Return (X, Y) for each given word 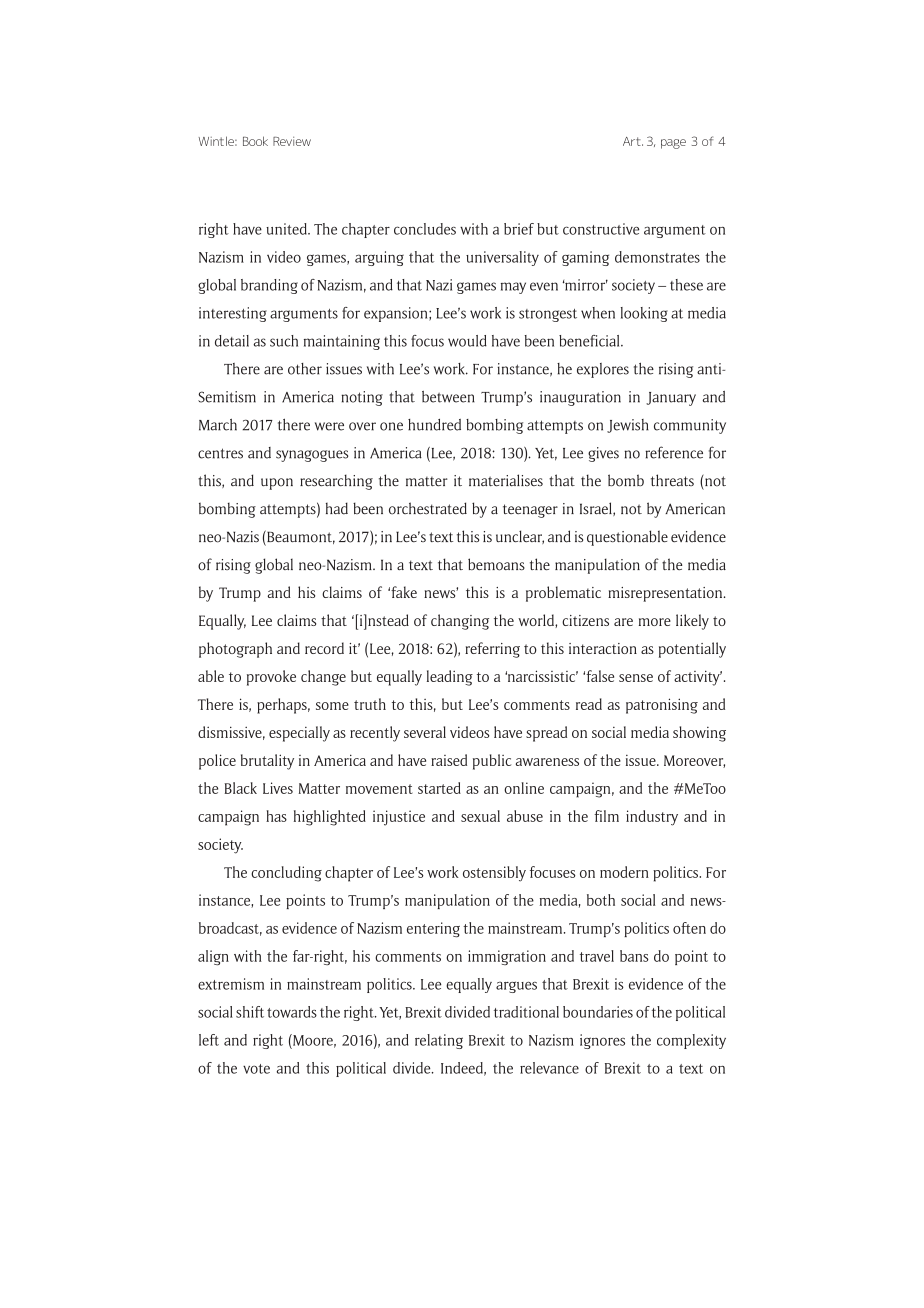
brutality (267, 762)
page (673, 144)
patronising (662, 706)
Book (255, 141)
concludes (425, 229)
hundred (434, 425)
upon (277, 484)
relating (439, 1041)
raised (449, 760)
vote (256, 1069)
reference (674, 452)
